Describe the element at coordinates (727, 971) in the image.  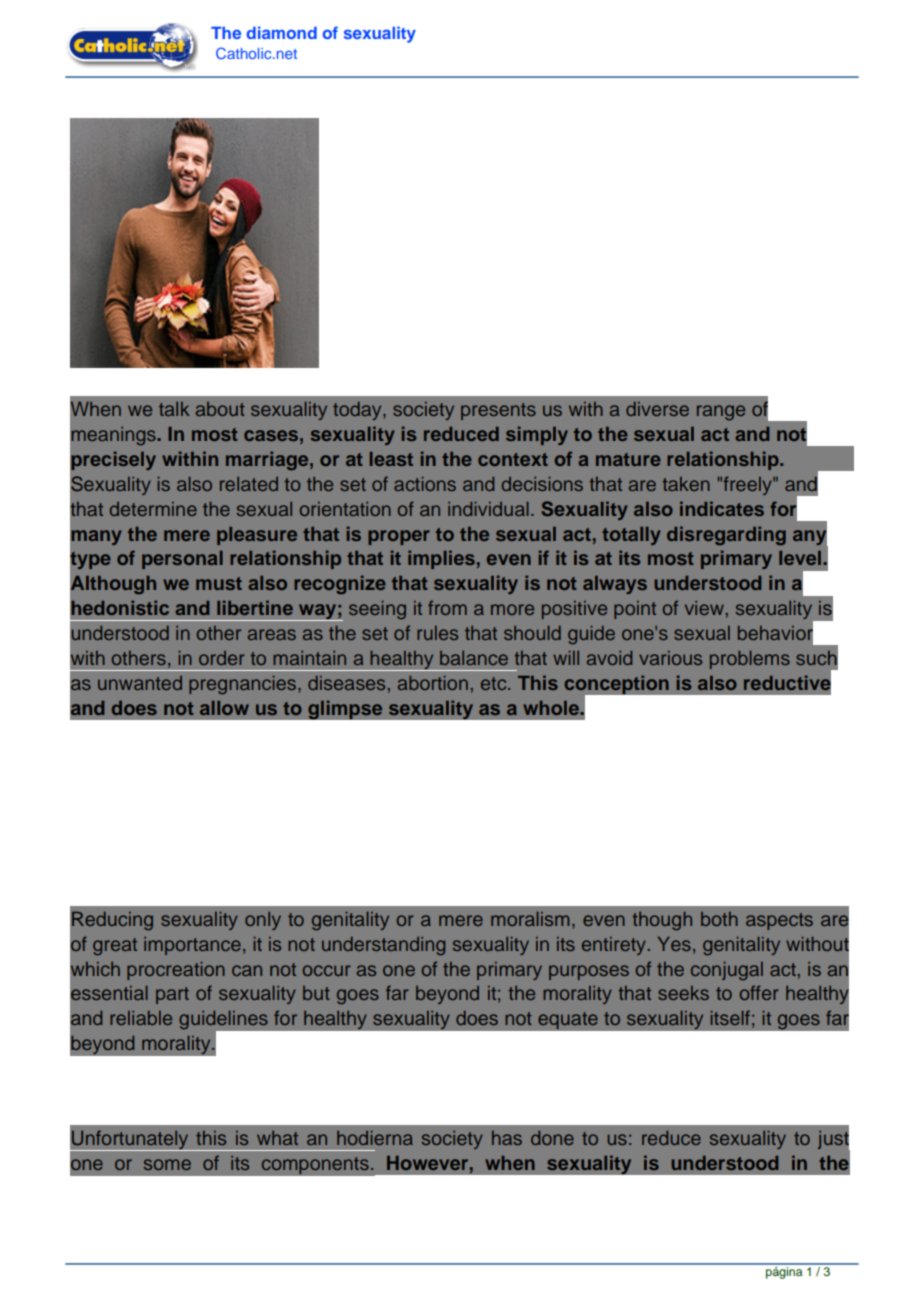
I see `conjugal` at that location.
